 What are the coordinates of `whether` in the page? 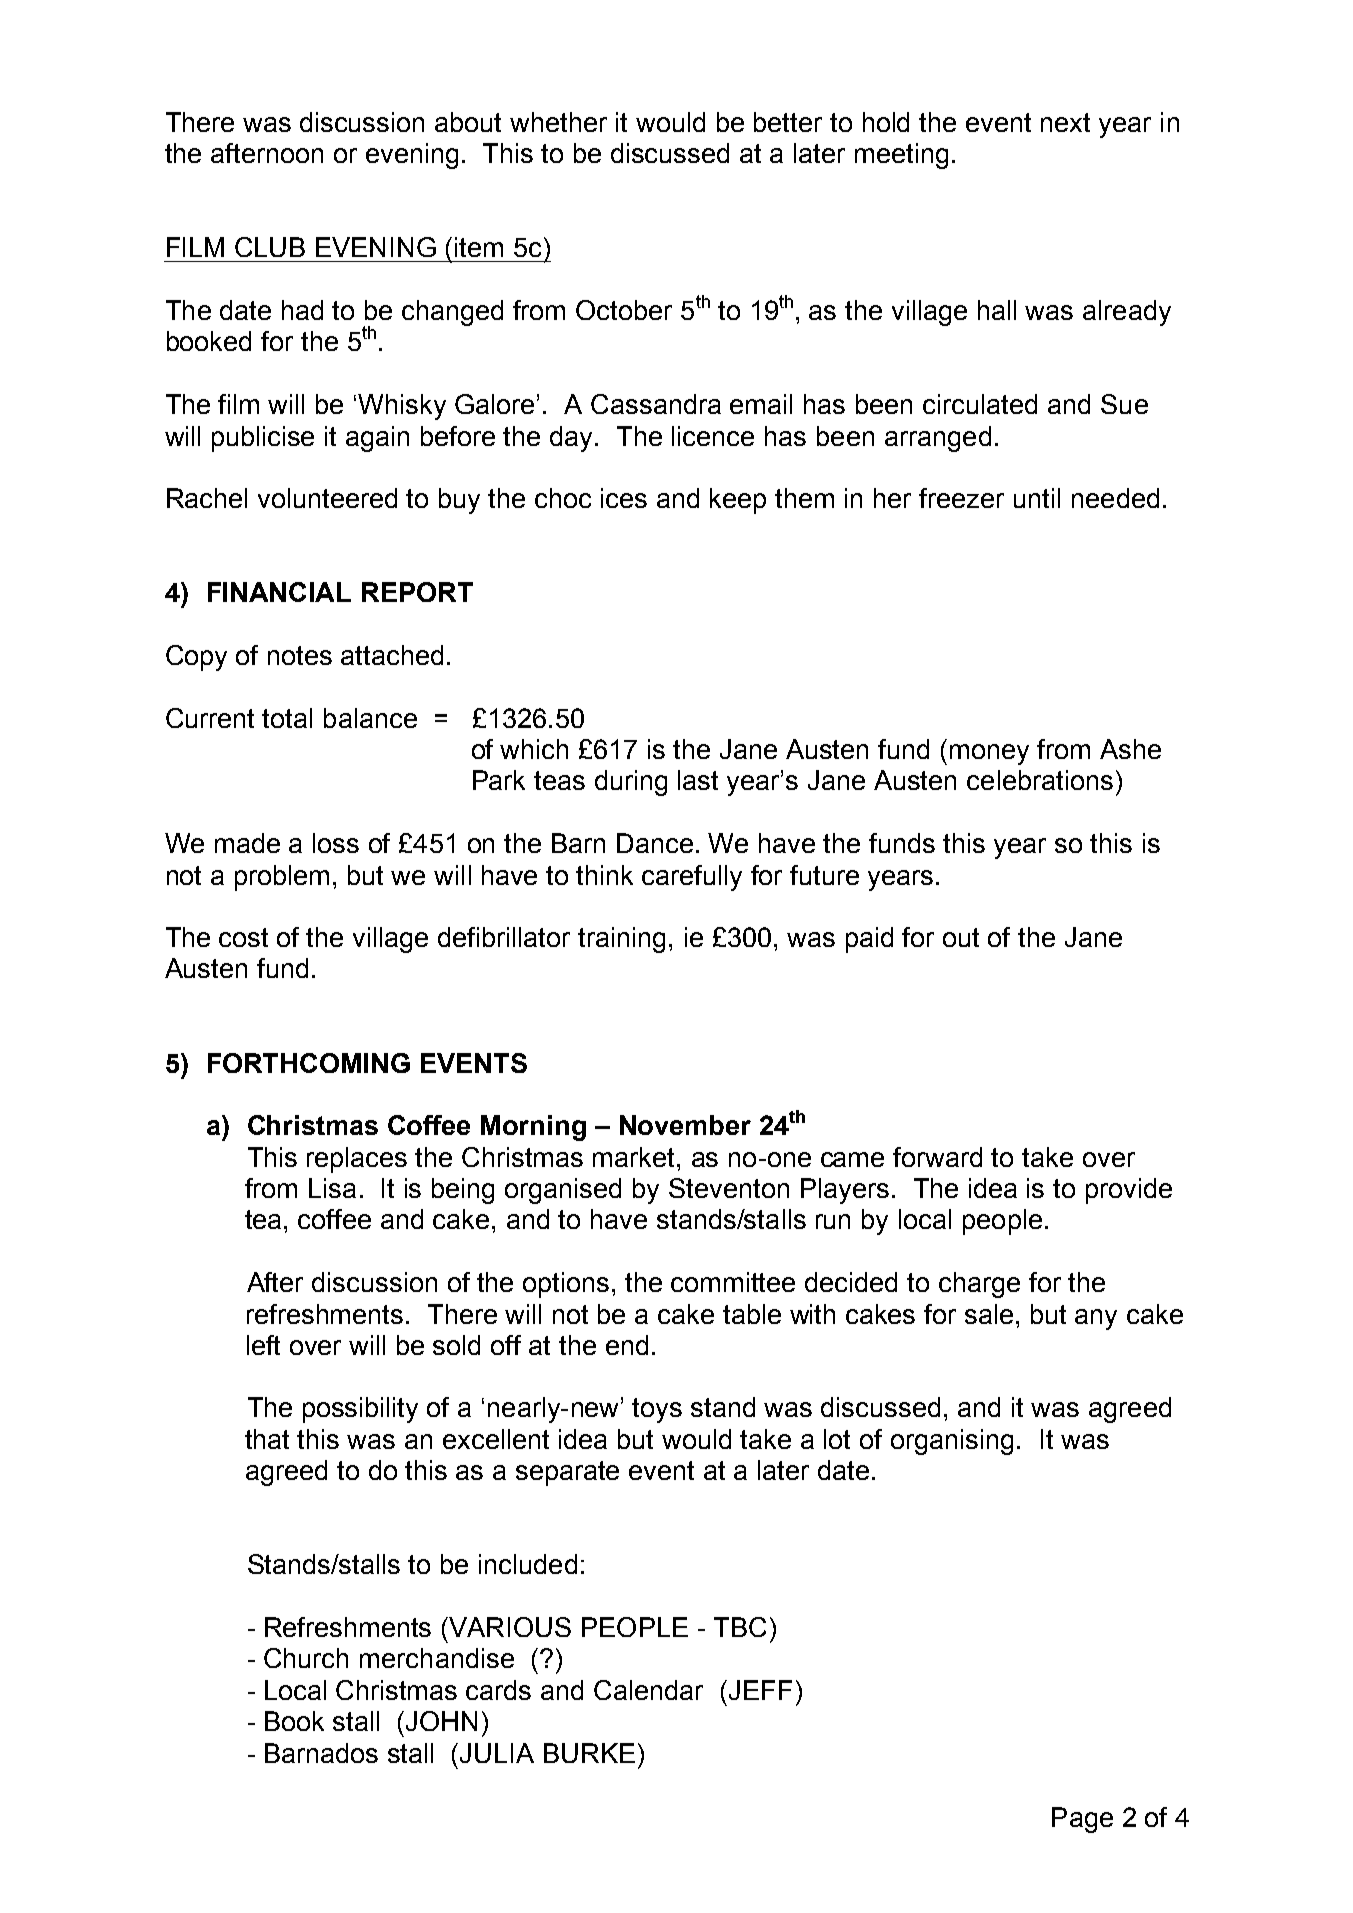 It's located at (558, 122).
